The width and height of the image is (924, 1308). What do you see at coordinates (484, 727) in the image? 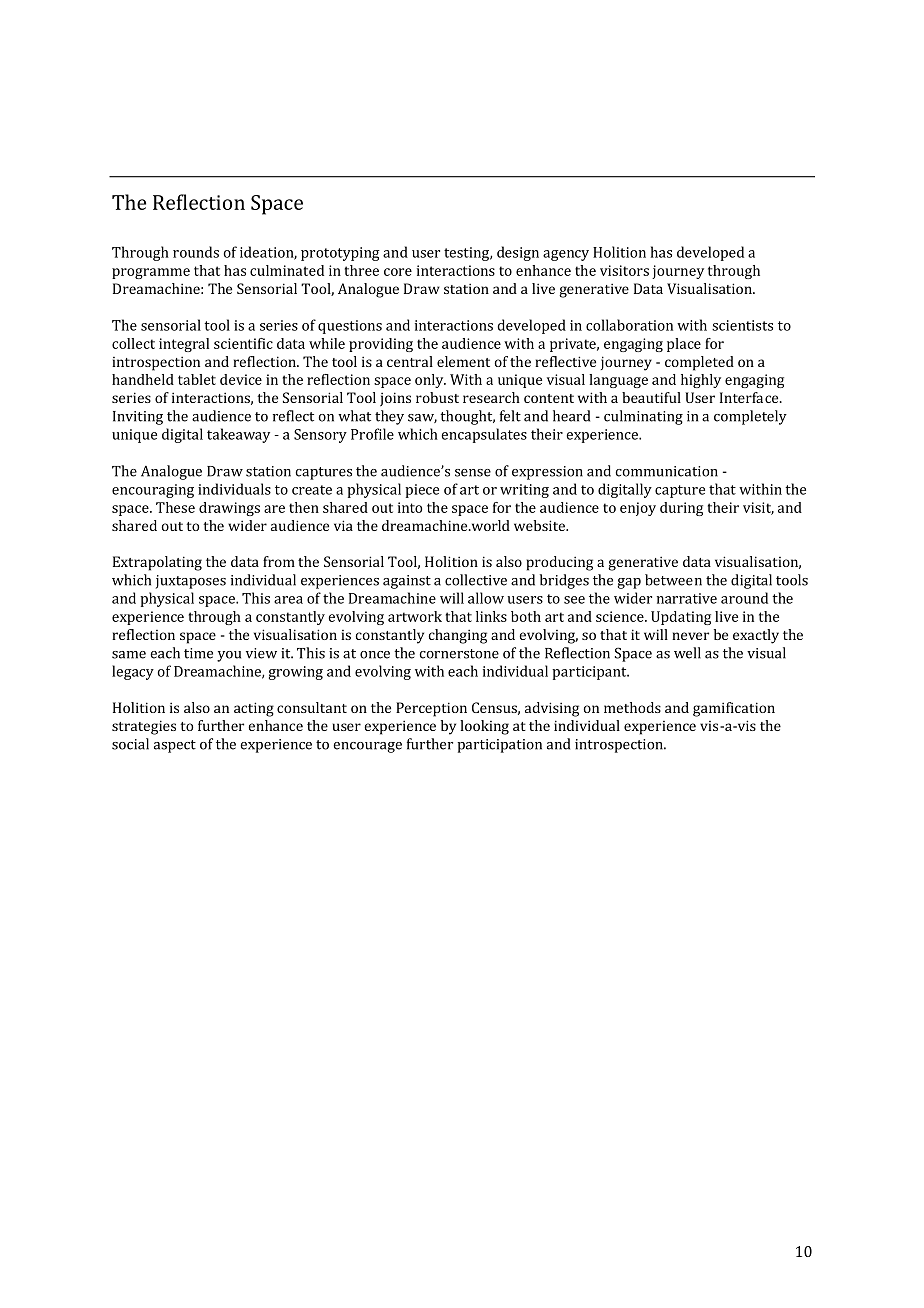
I see `looking` at bounding box center [484, 727].
